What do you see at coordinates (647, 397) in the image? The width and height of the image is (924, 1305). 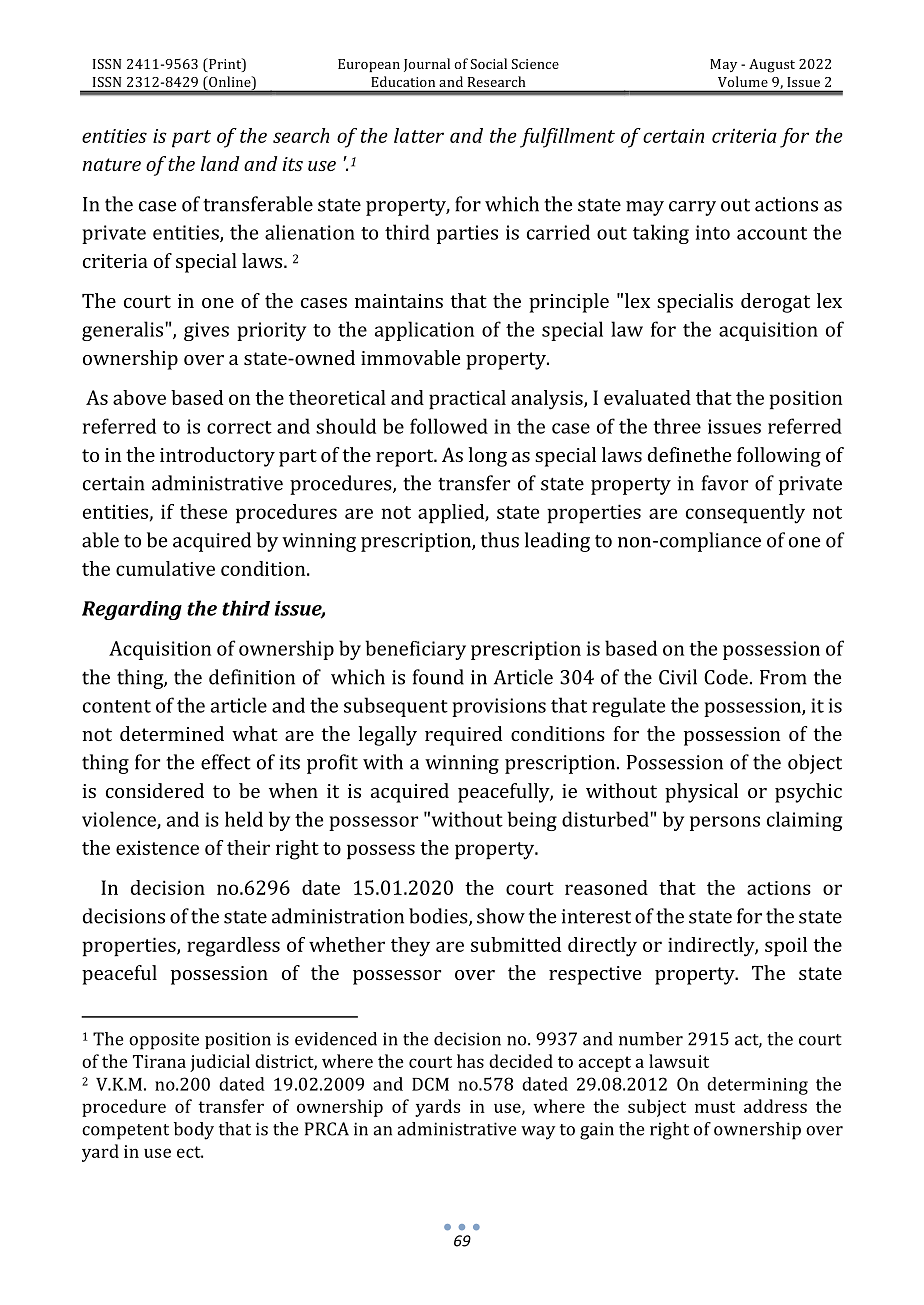 I see `evaluated` at bounding box center [647, 397].
